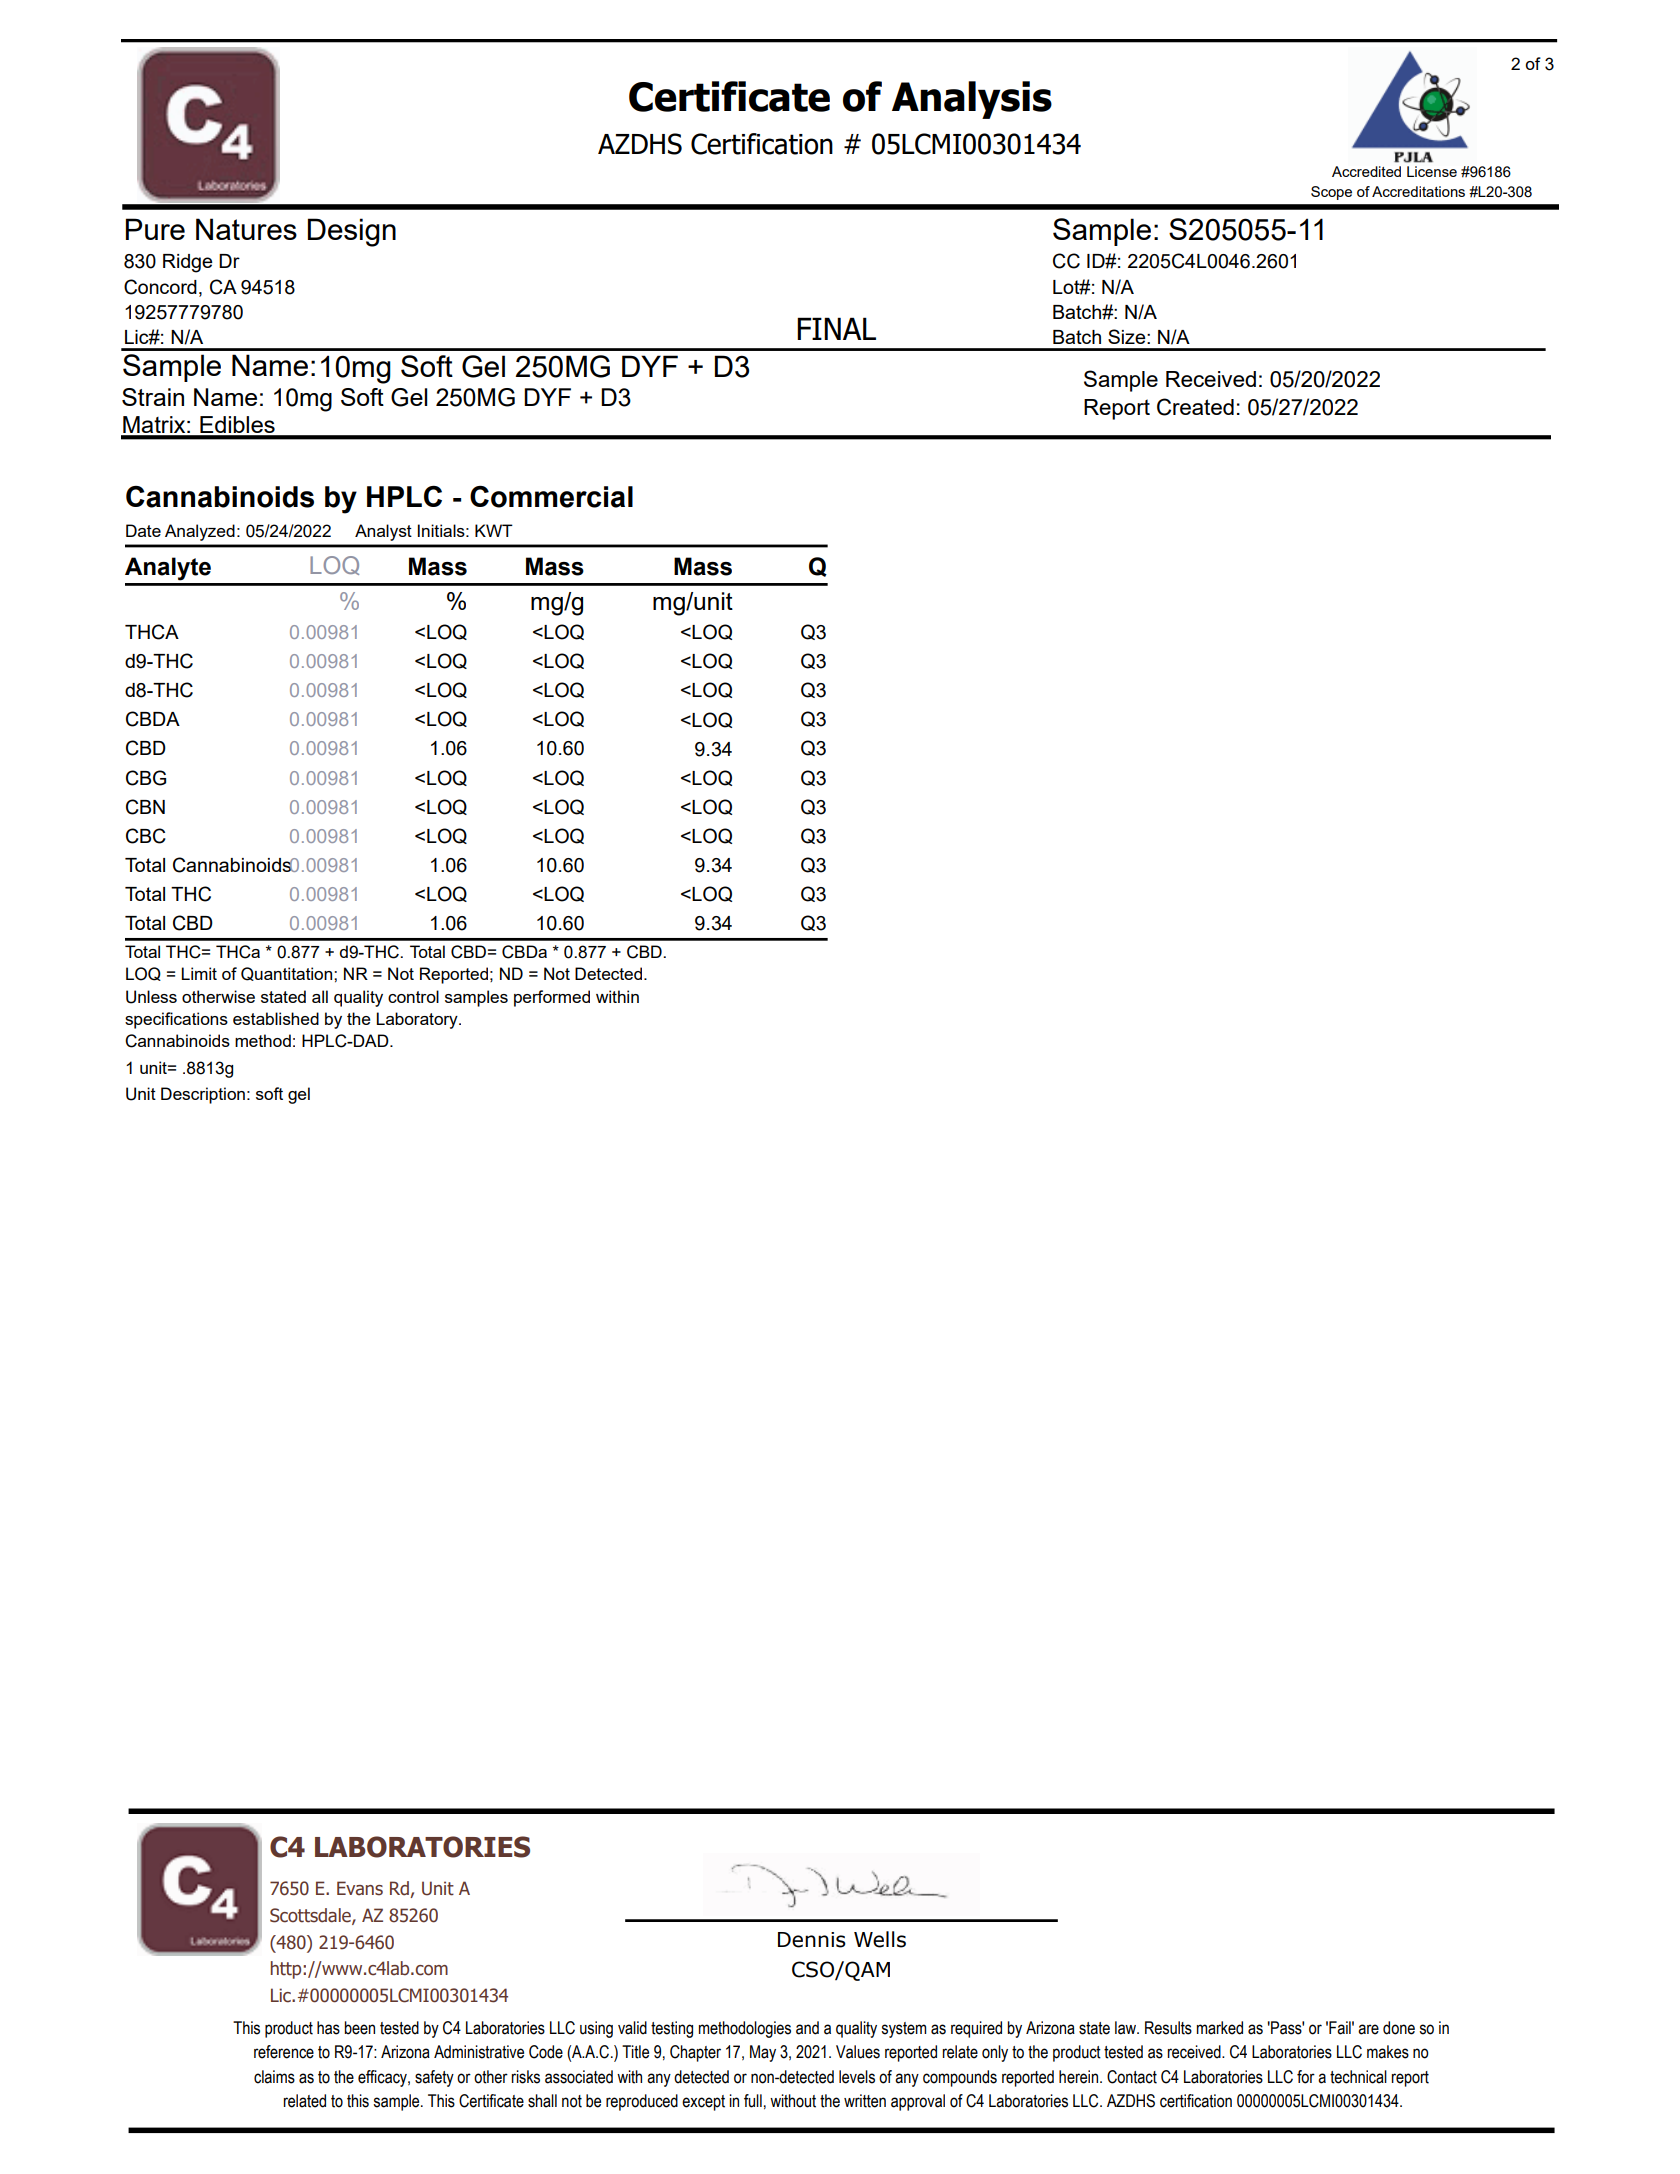 The height and width of the screenshot is (2174, 1680). What do you see at coordinates (1331, 193) in the screenshot?
I see `Scope` at bounding box center [1331, 193].
